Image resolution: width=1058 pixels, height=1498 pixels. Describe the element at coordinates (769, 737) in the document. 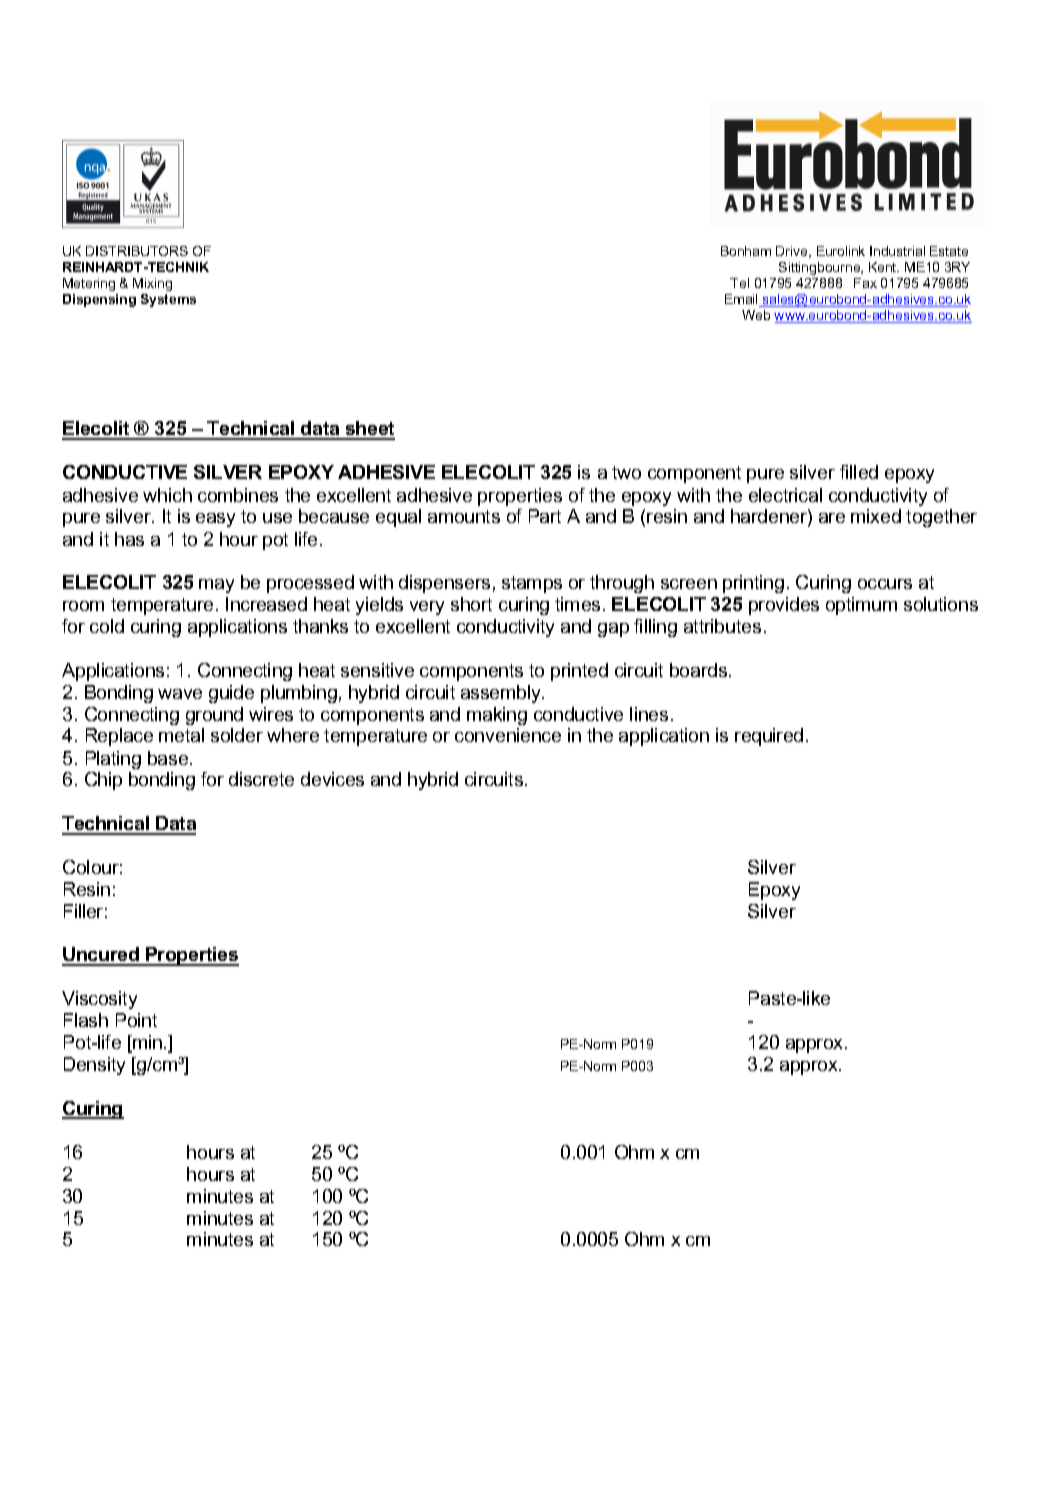

I see `required` at that location.
